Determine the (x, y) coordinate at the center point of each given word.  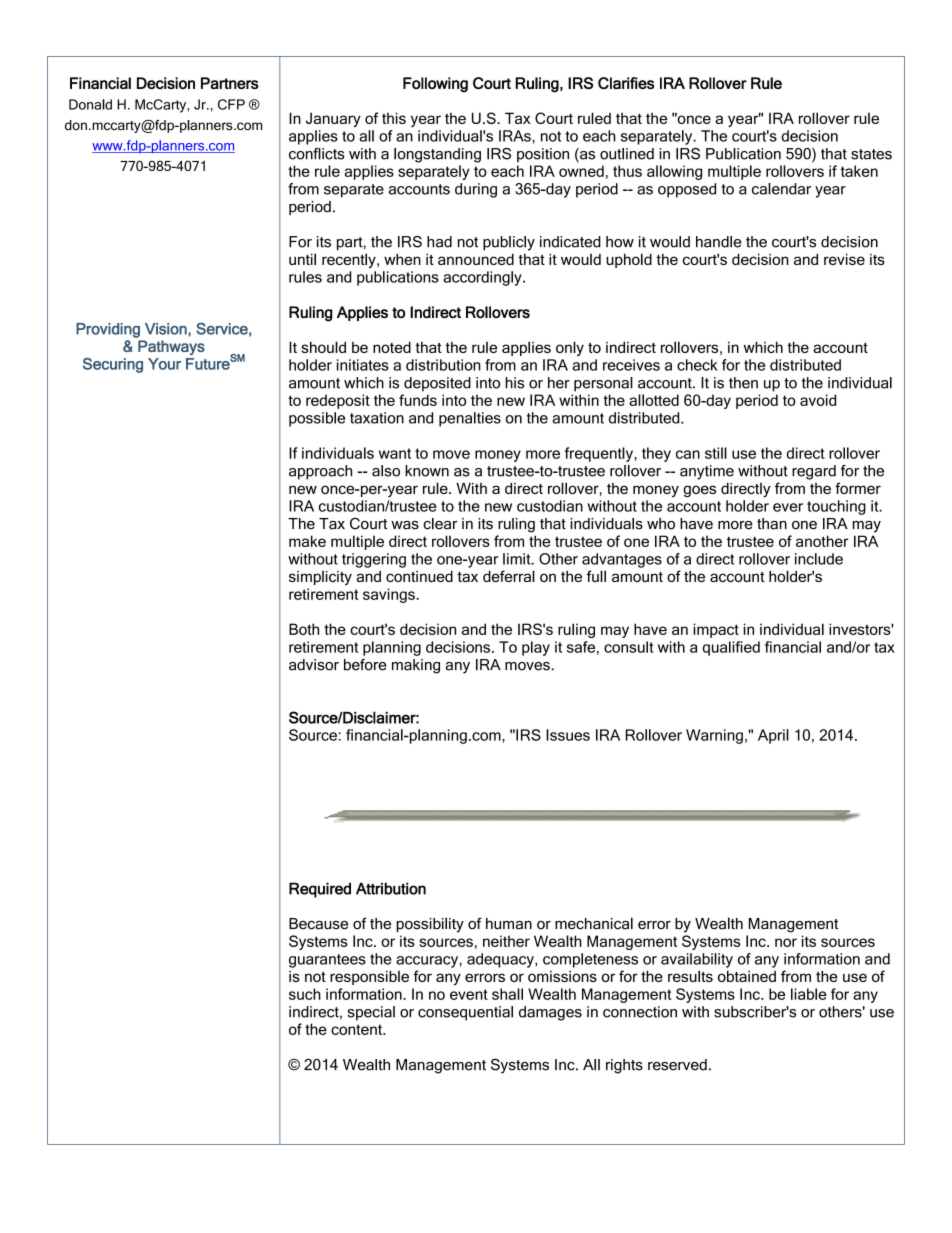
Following (435, 85)
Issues (568, 735)
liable (809, 994)
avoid (818, 400)
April (773, 736)
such (305, 994)
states (871, 154)
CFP (231, 104)
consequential (465, 1013)
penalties (470, 419)
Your (164, 364)
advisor (314, 665)
